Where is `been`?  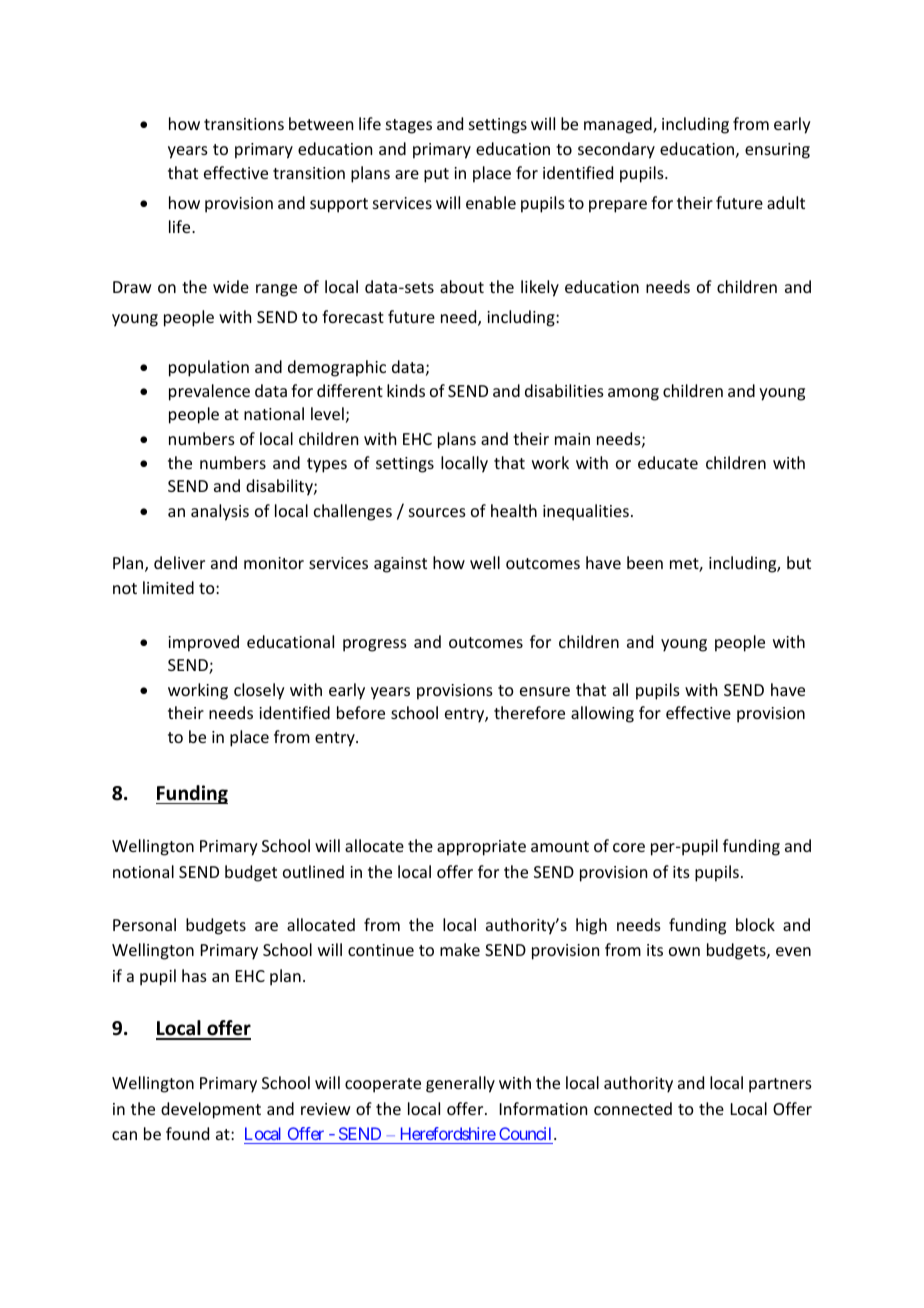
been is located at coordinates (645, 562).
